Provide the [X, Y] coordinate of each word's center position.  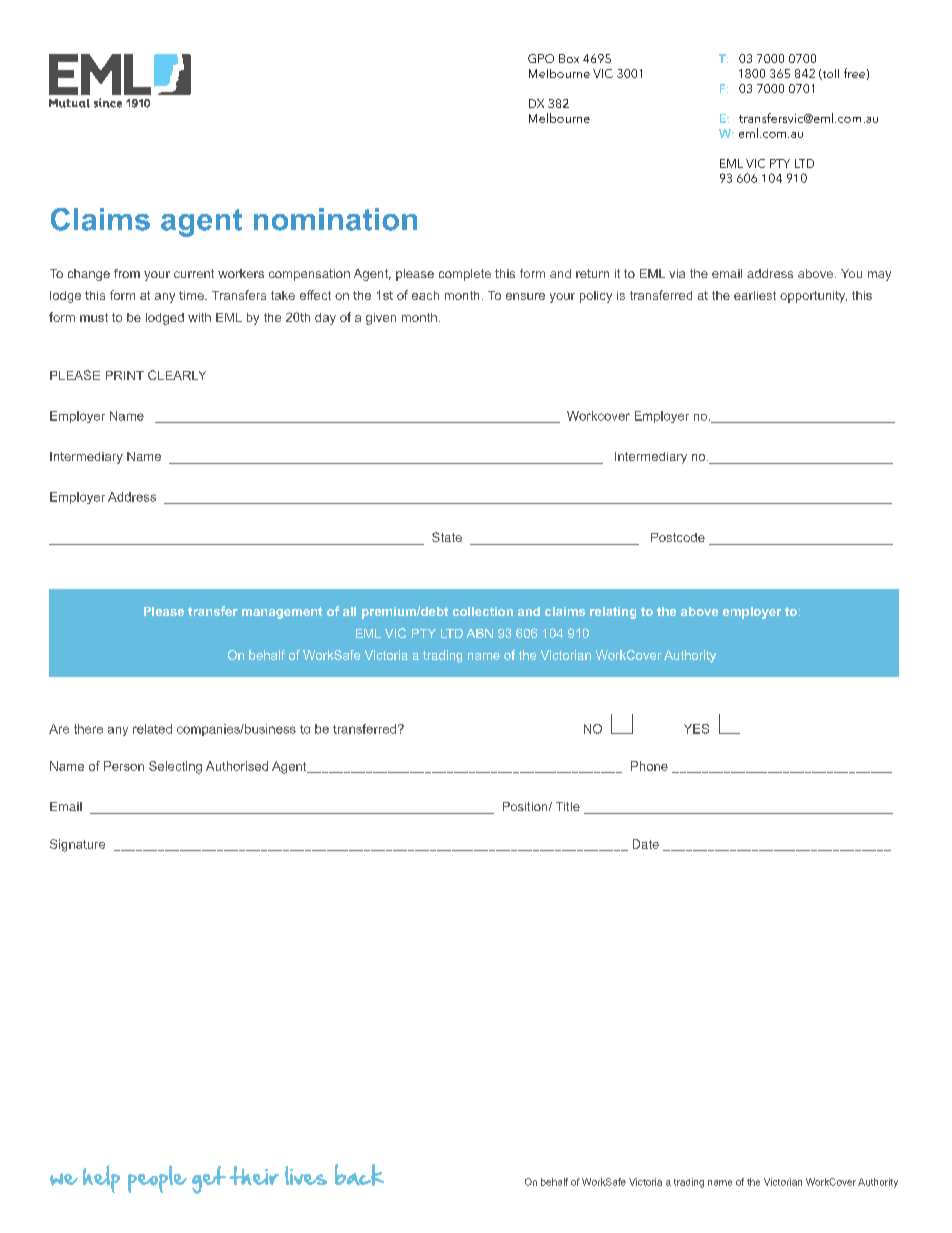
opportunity [813, 297]
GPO [541, 58]
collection [483, 611]
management [282, 613]
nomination [335, 219]
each [425, 295]
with [199, 317]
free [854, 73]
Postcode [678, 537]
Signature [77, 845]
